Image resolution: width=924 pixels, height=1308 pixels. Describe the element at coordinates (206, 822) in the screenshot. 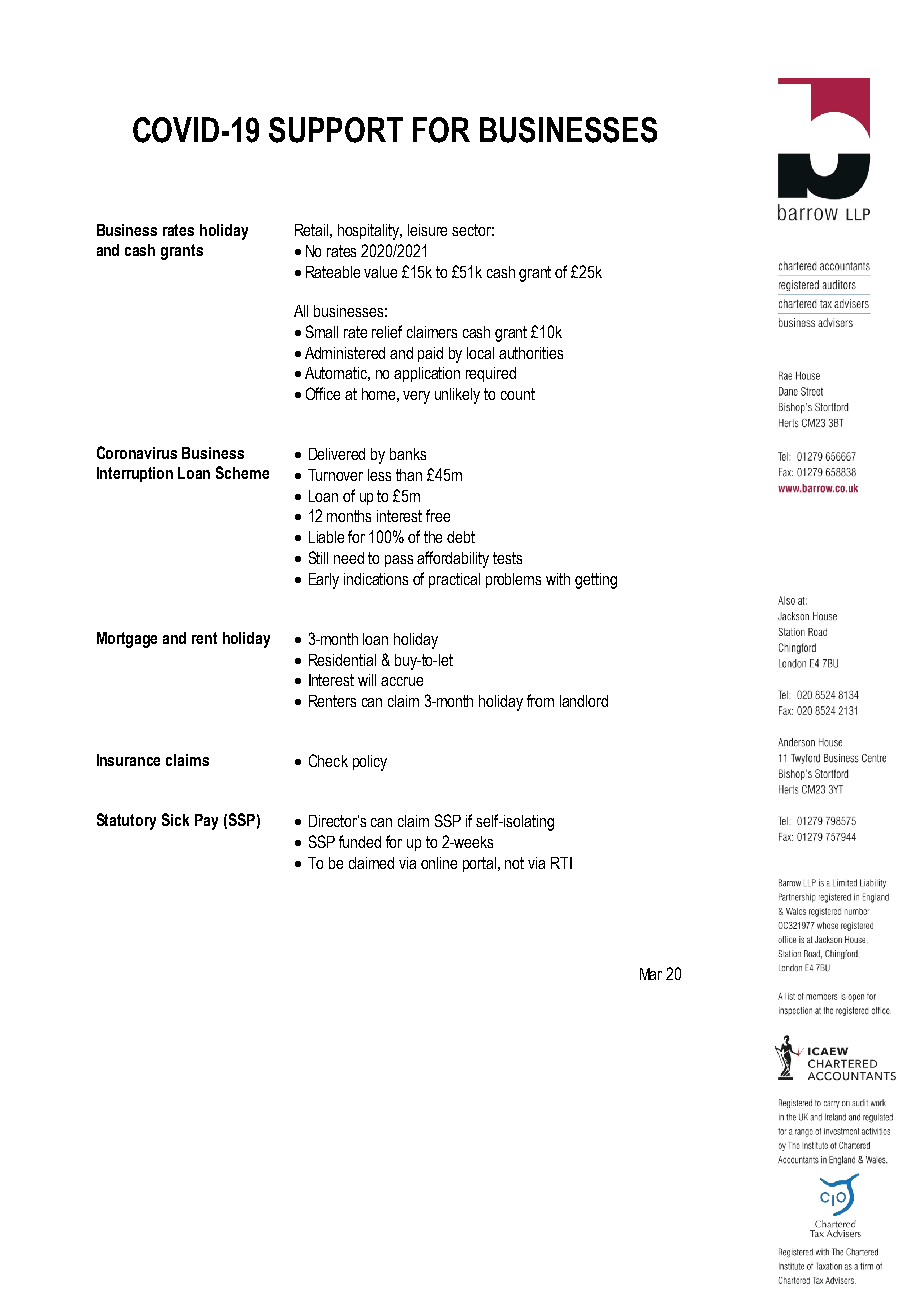

I see `Pay` at that location.
